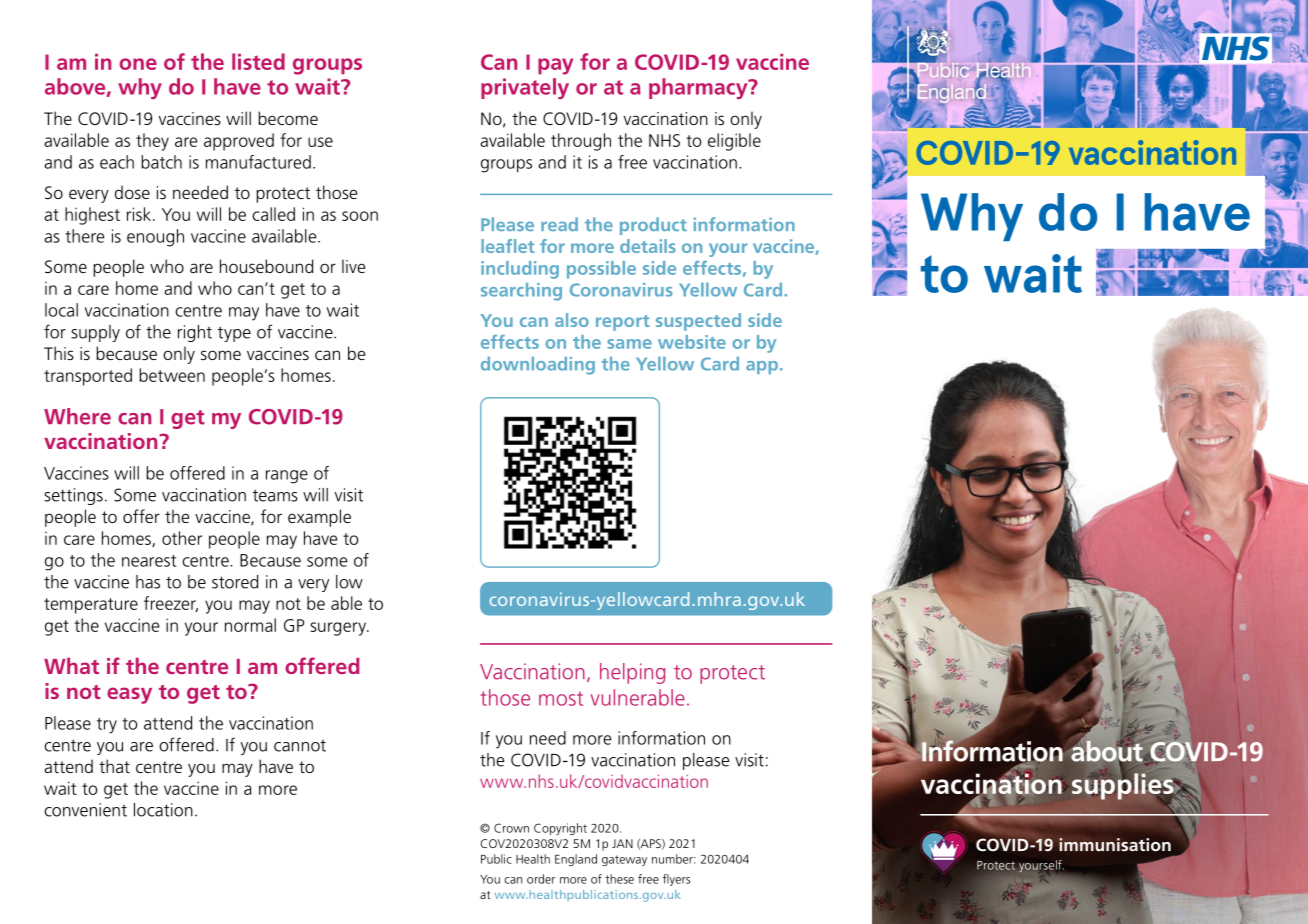 This screenshot has height=924, width=1308. What do you see at coordinates (163, 810) in the screenshot?
I see `location` at bounding box center [163, 810].
